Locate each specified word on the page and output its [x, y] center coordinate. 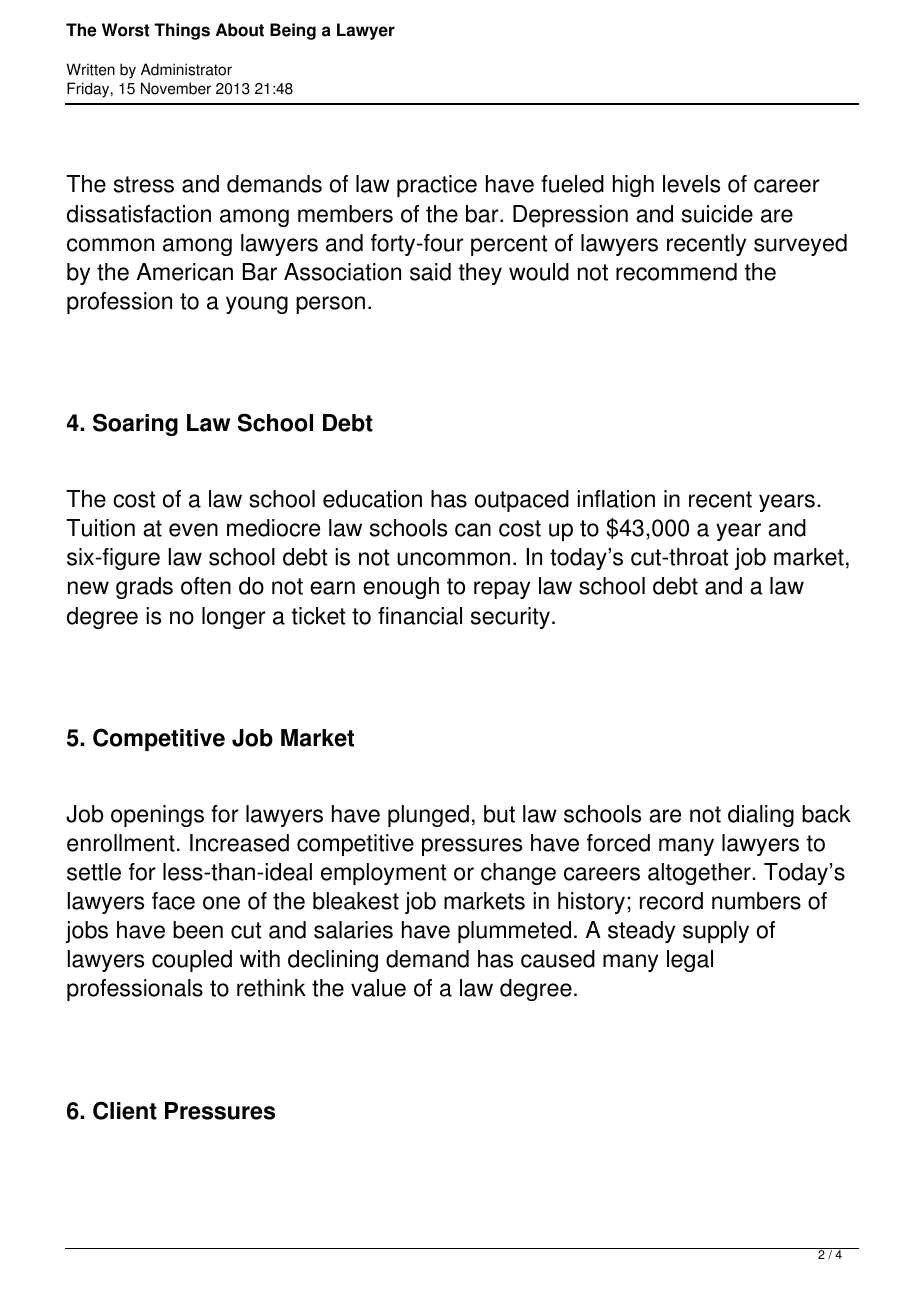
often [206, 586]
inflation [616, 499]
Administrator [186, 69]
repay [502, 590]
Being [293, 31]
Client [125, 1110]
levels [691, 184]
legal [690, 961]
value [378, 988]
